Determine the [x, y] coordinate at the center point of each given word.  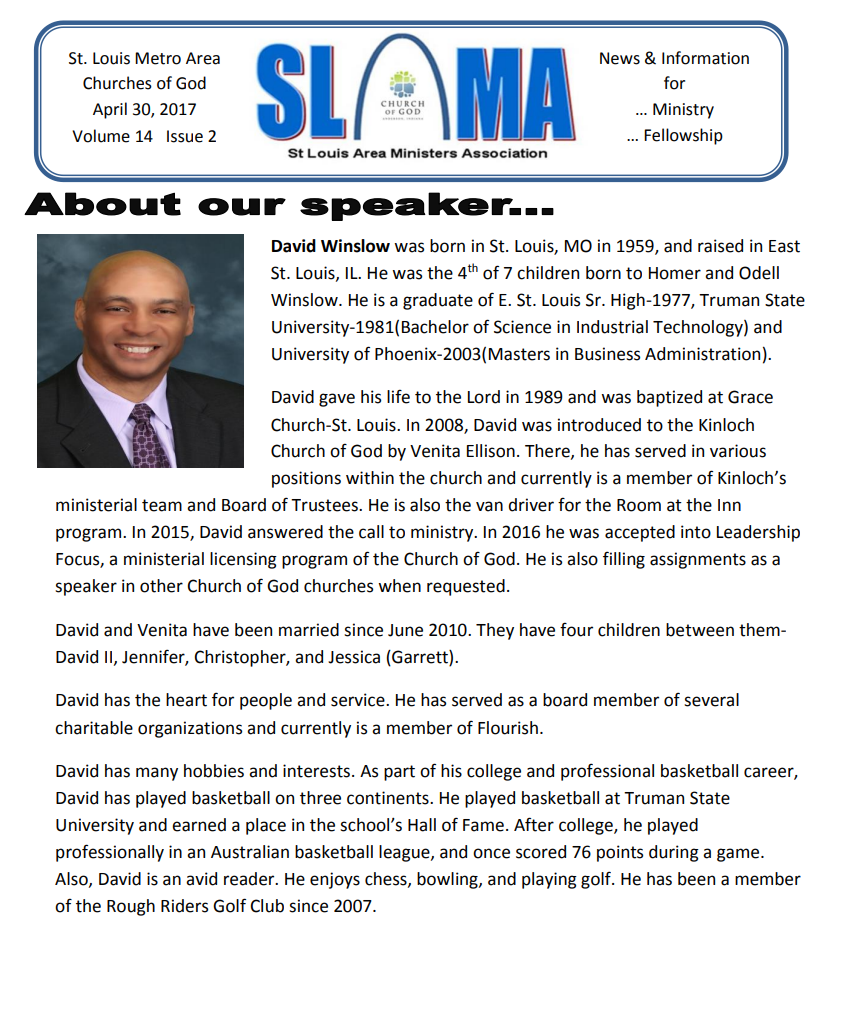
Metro [158, 58]
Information [705, 58]
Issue [185, 136]
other [161, 586]
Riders [184, 906]
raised [720, 246]
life [398, 396]
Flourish [508, 728]
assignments [698, 560]
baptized [669, 398]
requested [466, 587]
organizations [190, 729]
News [620, 58]
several [711, 700]
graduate [438, 301]
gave [337, 400]
